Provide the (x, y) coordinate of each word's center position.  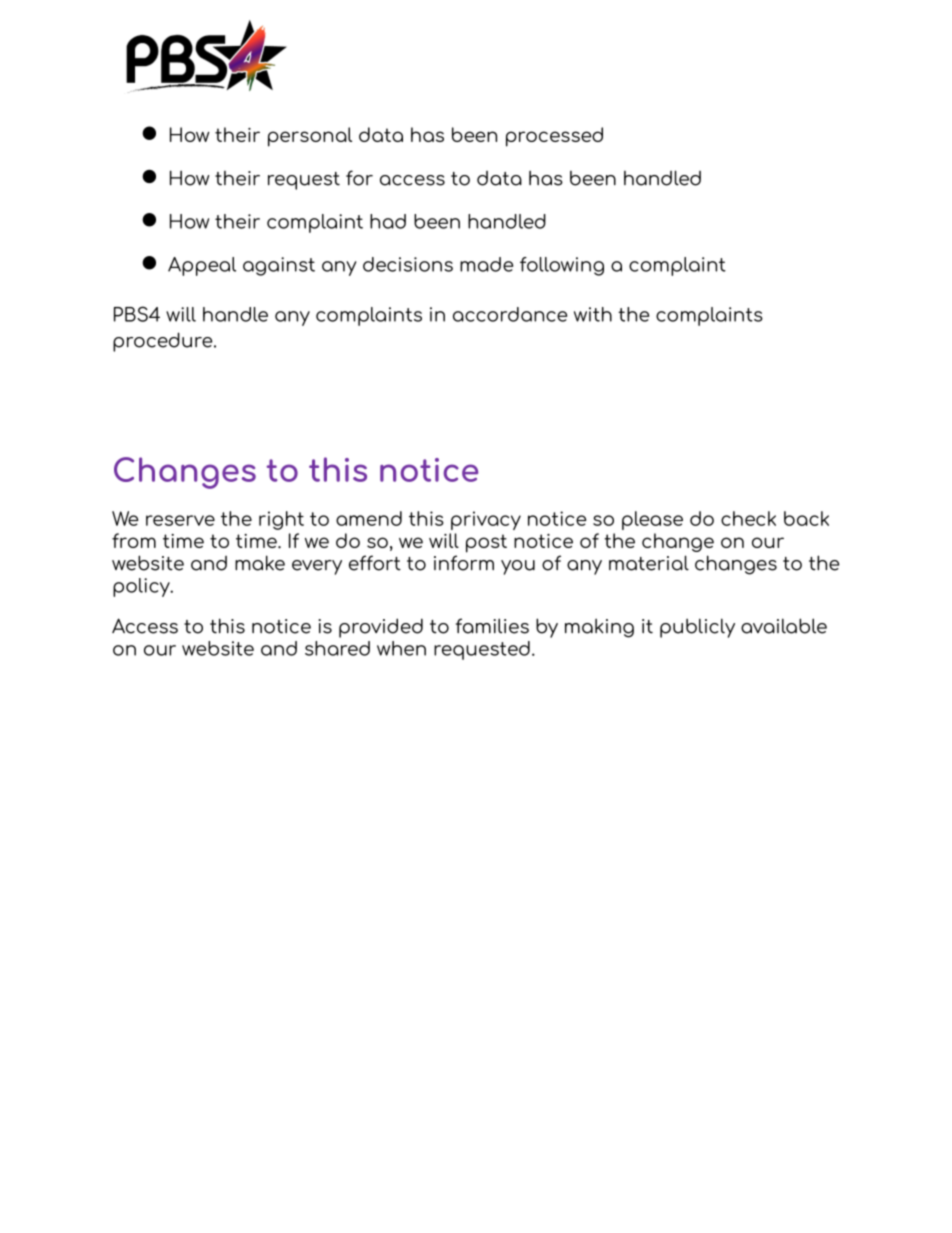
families (492, 626)
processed (554, 137)
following (562, 266)
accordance (510, 314)
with (593, 314)
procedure (164, 342)
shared (337, 648)
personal (310, 137)
